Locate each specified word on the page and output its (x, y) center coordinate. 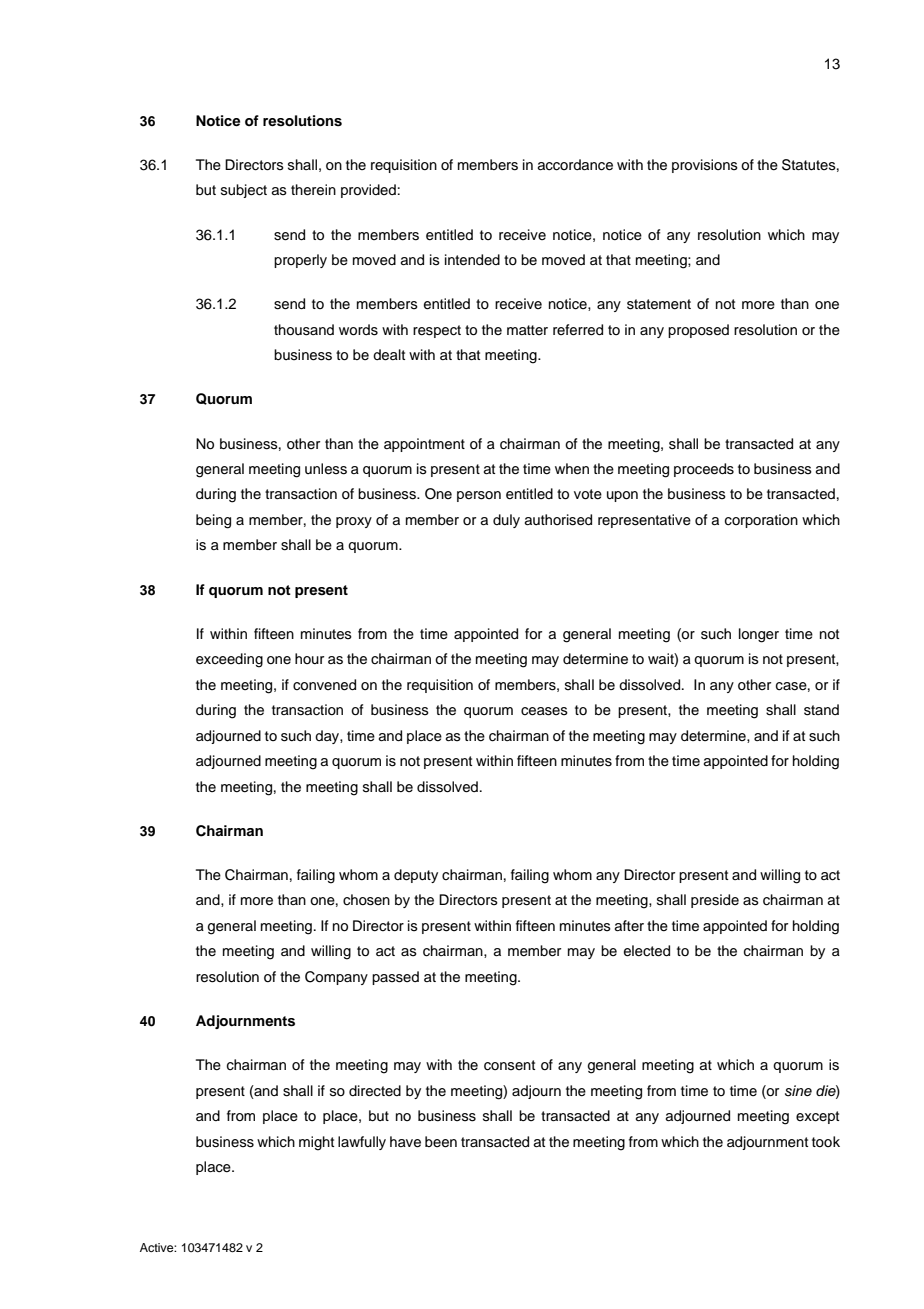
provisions (705, 166)
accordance (575, 165)
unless (326, 469)
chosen (366, 900)
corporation (761, 521)
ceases (544, 711)
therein (313, 190)
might (316, 1143)
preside (715, 901)
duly (506, 521)
